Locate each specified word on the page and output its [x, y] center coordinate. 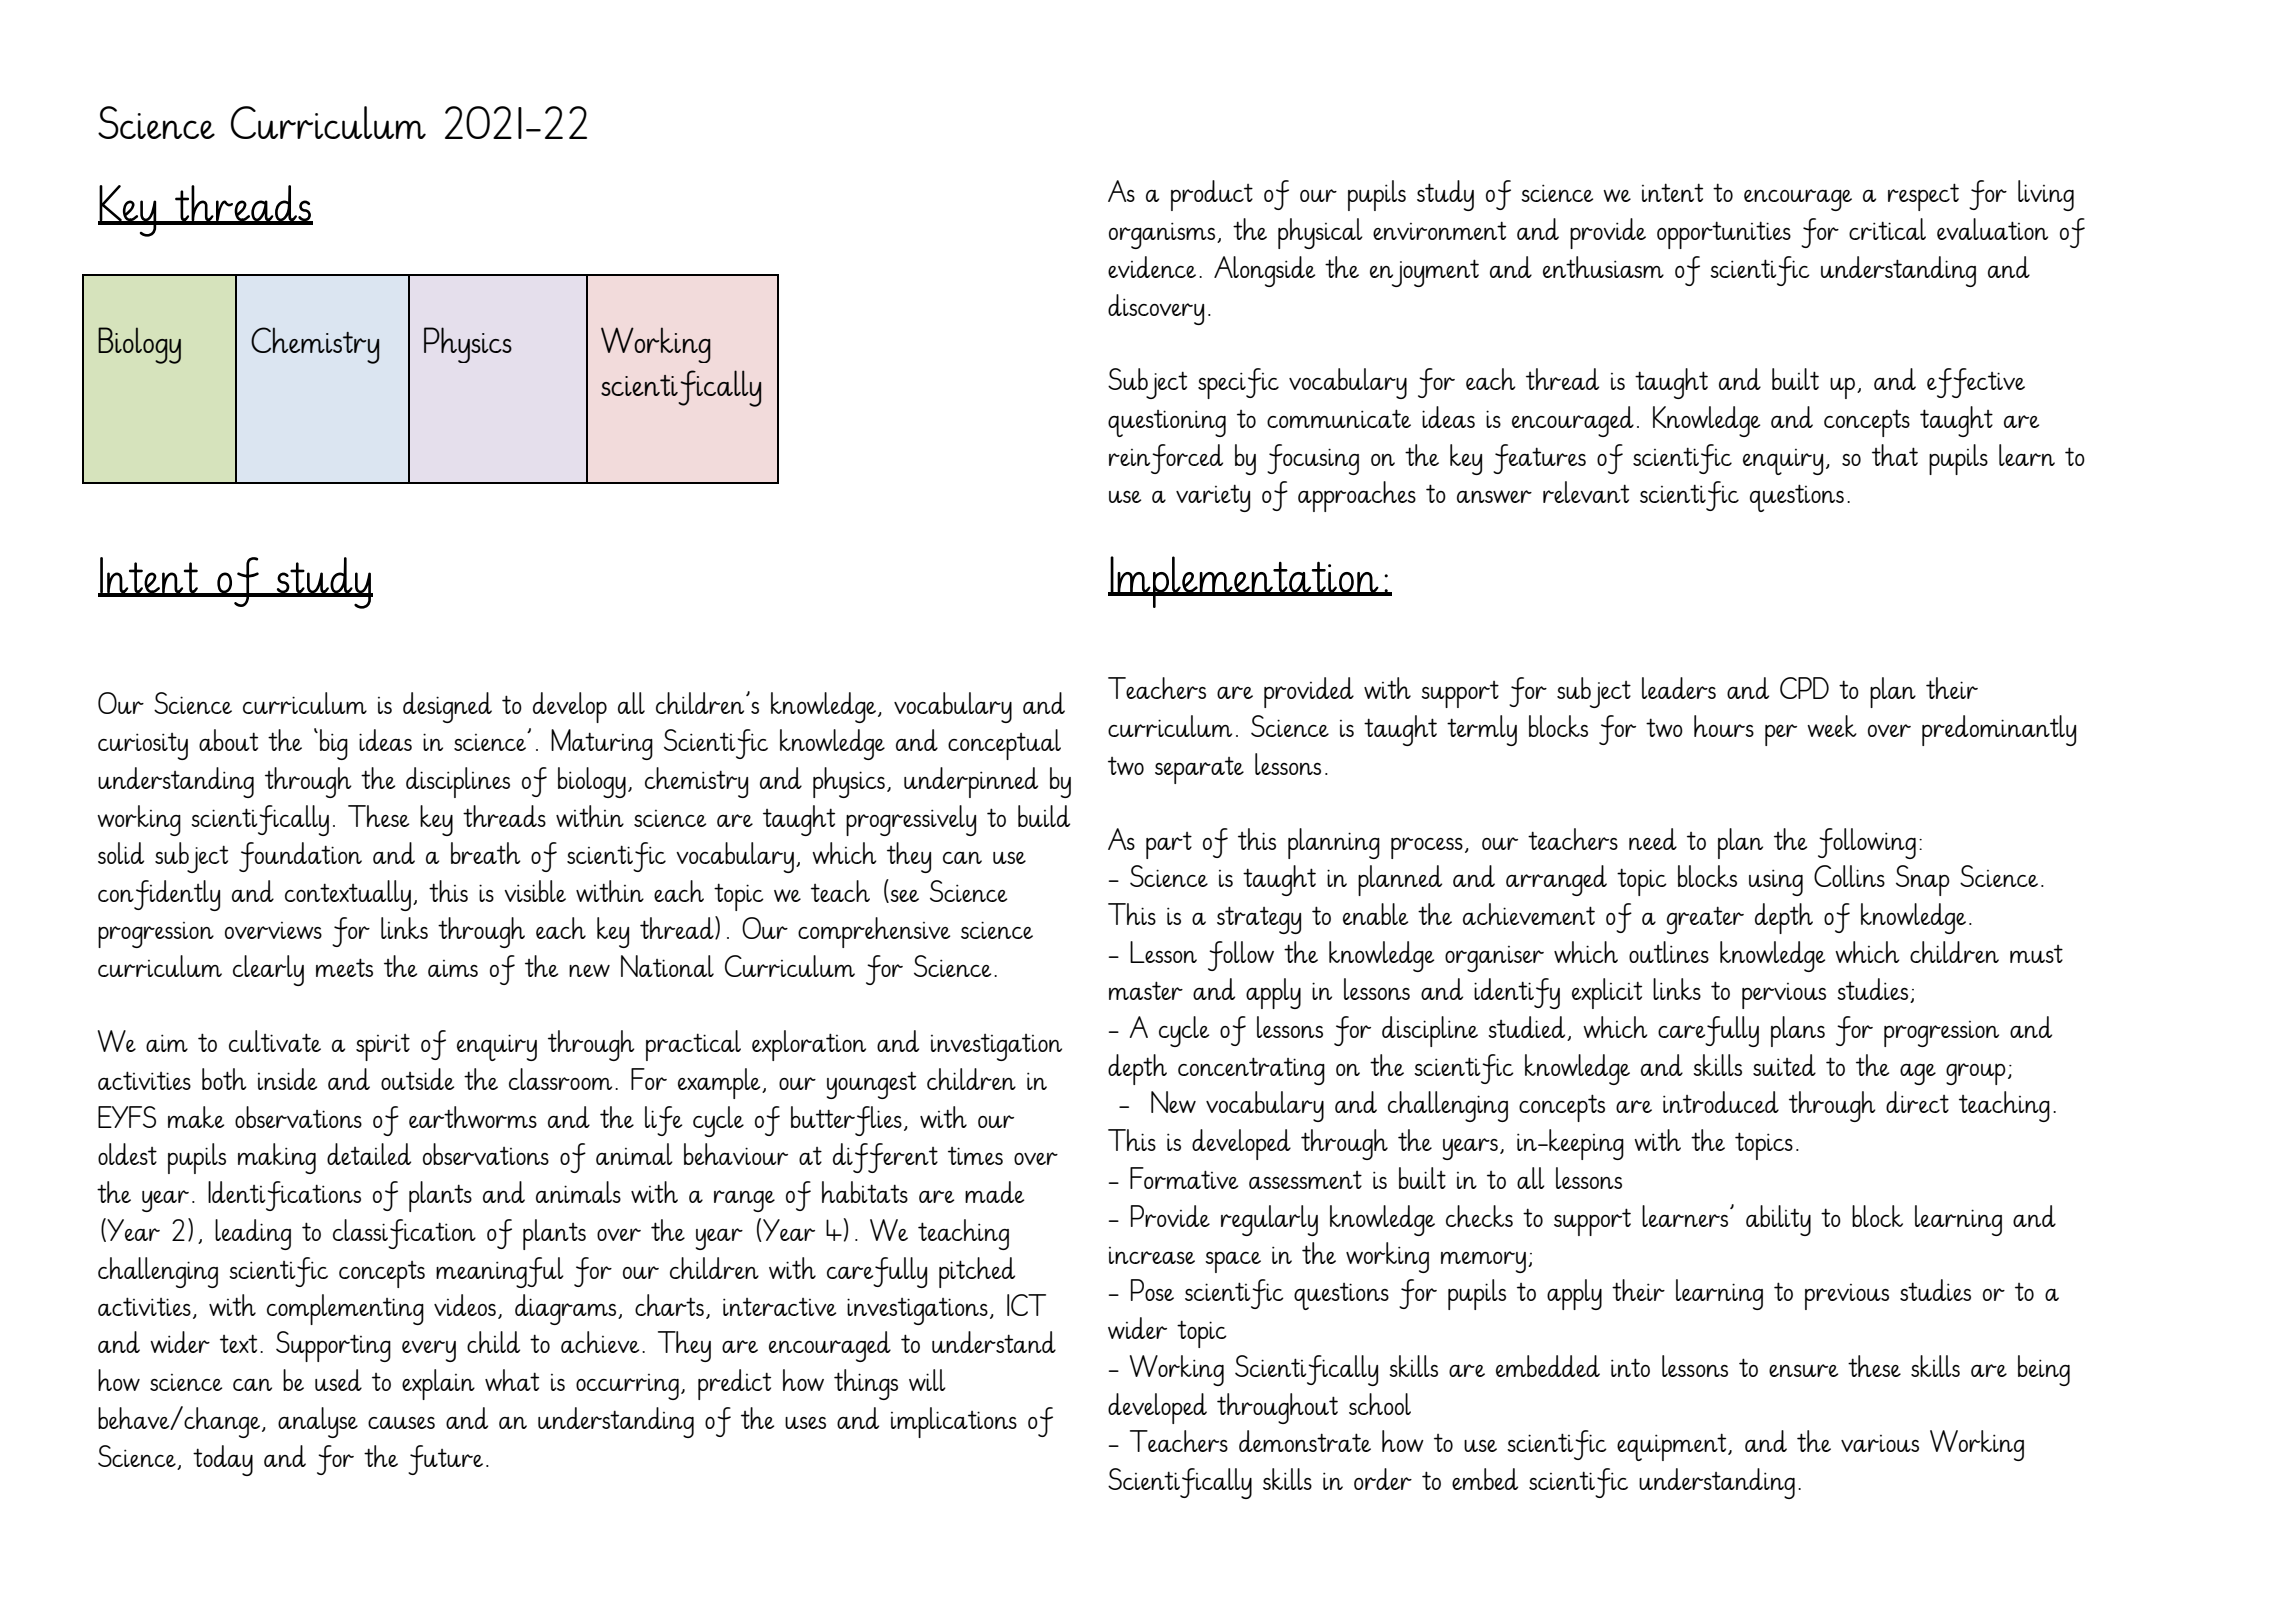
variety [1213, 498]
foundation [300, 857]
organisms [1163, 235]
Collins [1849, 876]
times [975, 1156]
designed [447, 707]
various [1880, 1443]
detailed [369, 1154]
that [1895, 455]
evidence [1152, 267]
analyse [318, 1422]
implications [954, 1422]
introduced [1721, 1102]
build [1044, 816]
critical [1887, 229]
